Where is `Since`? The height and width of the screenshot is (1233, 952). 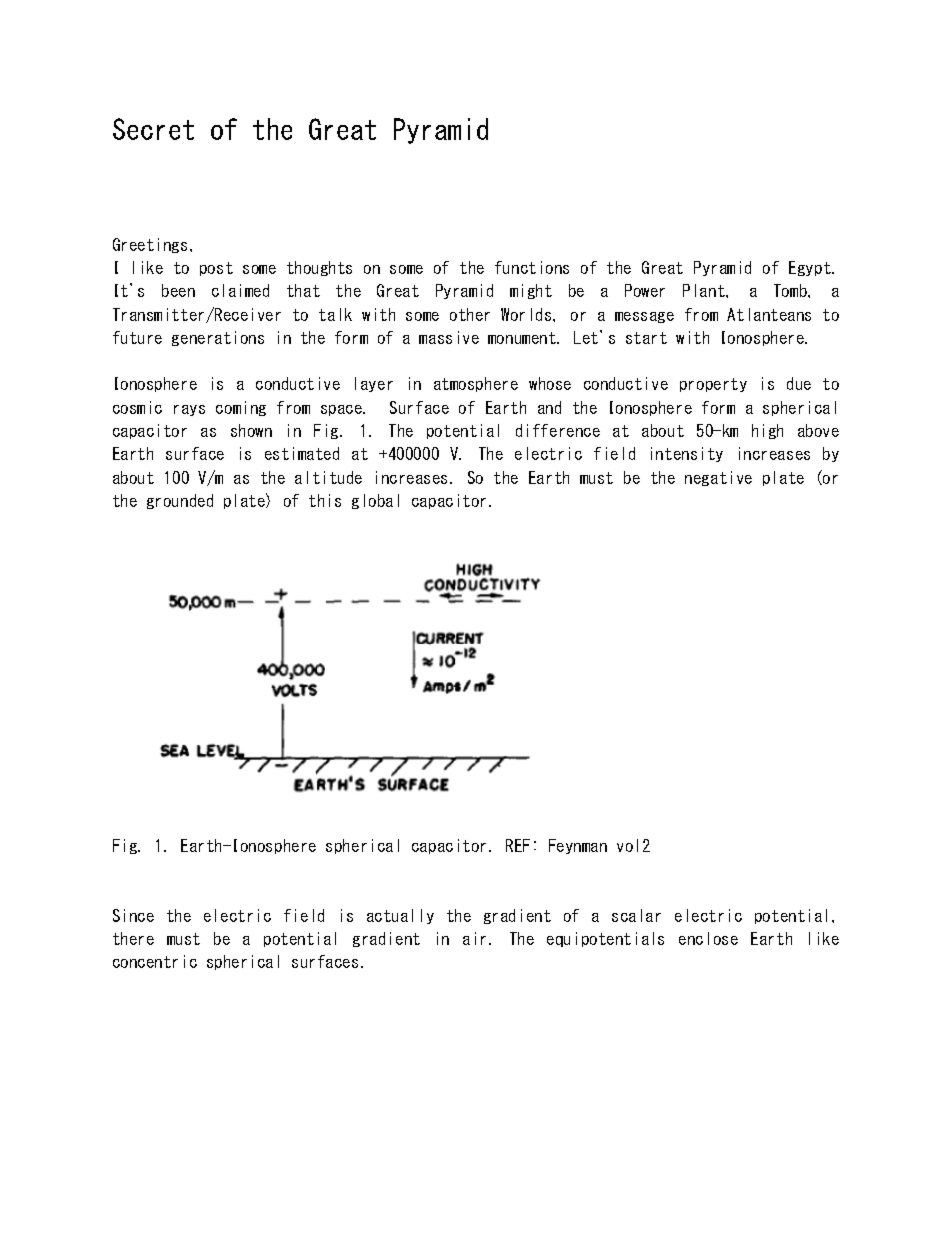 Since is located at coordinates (133, 915).
